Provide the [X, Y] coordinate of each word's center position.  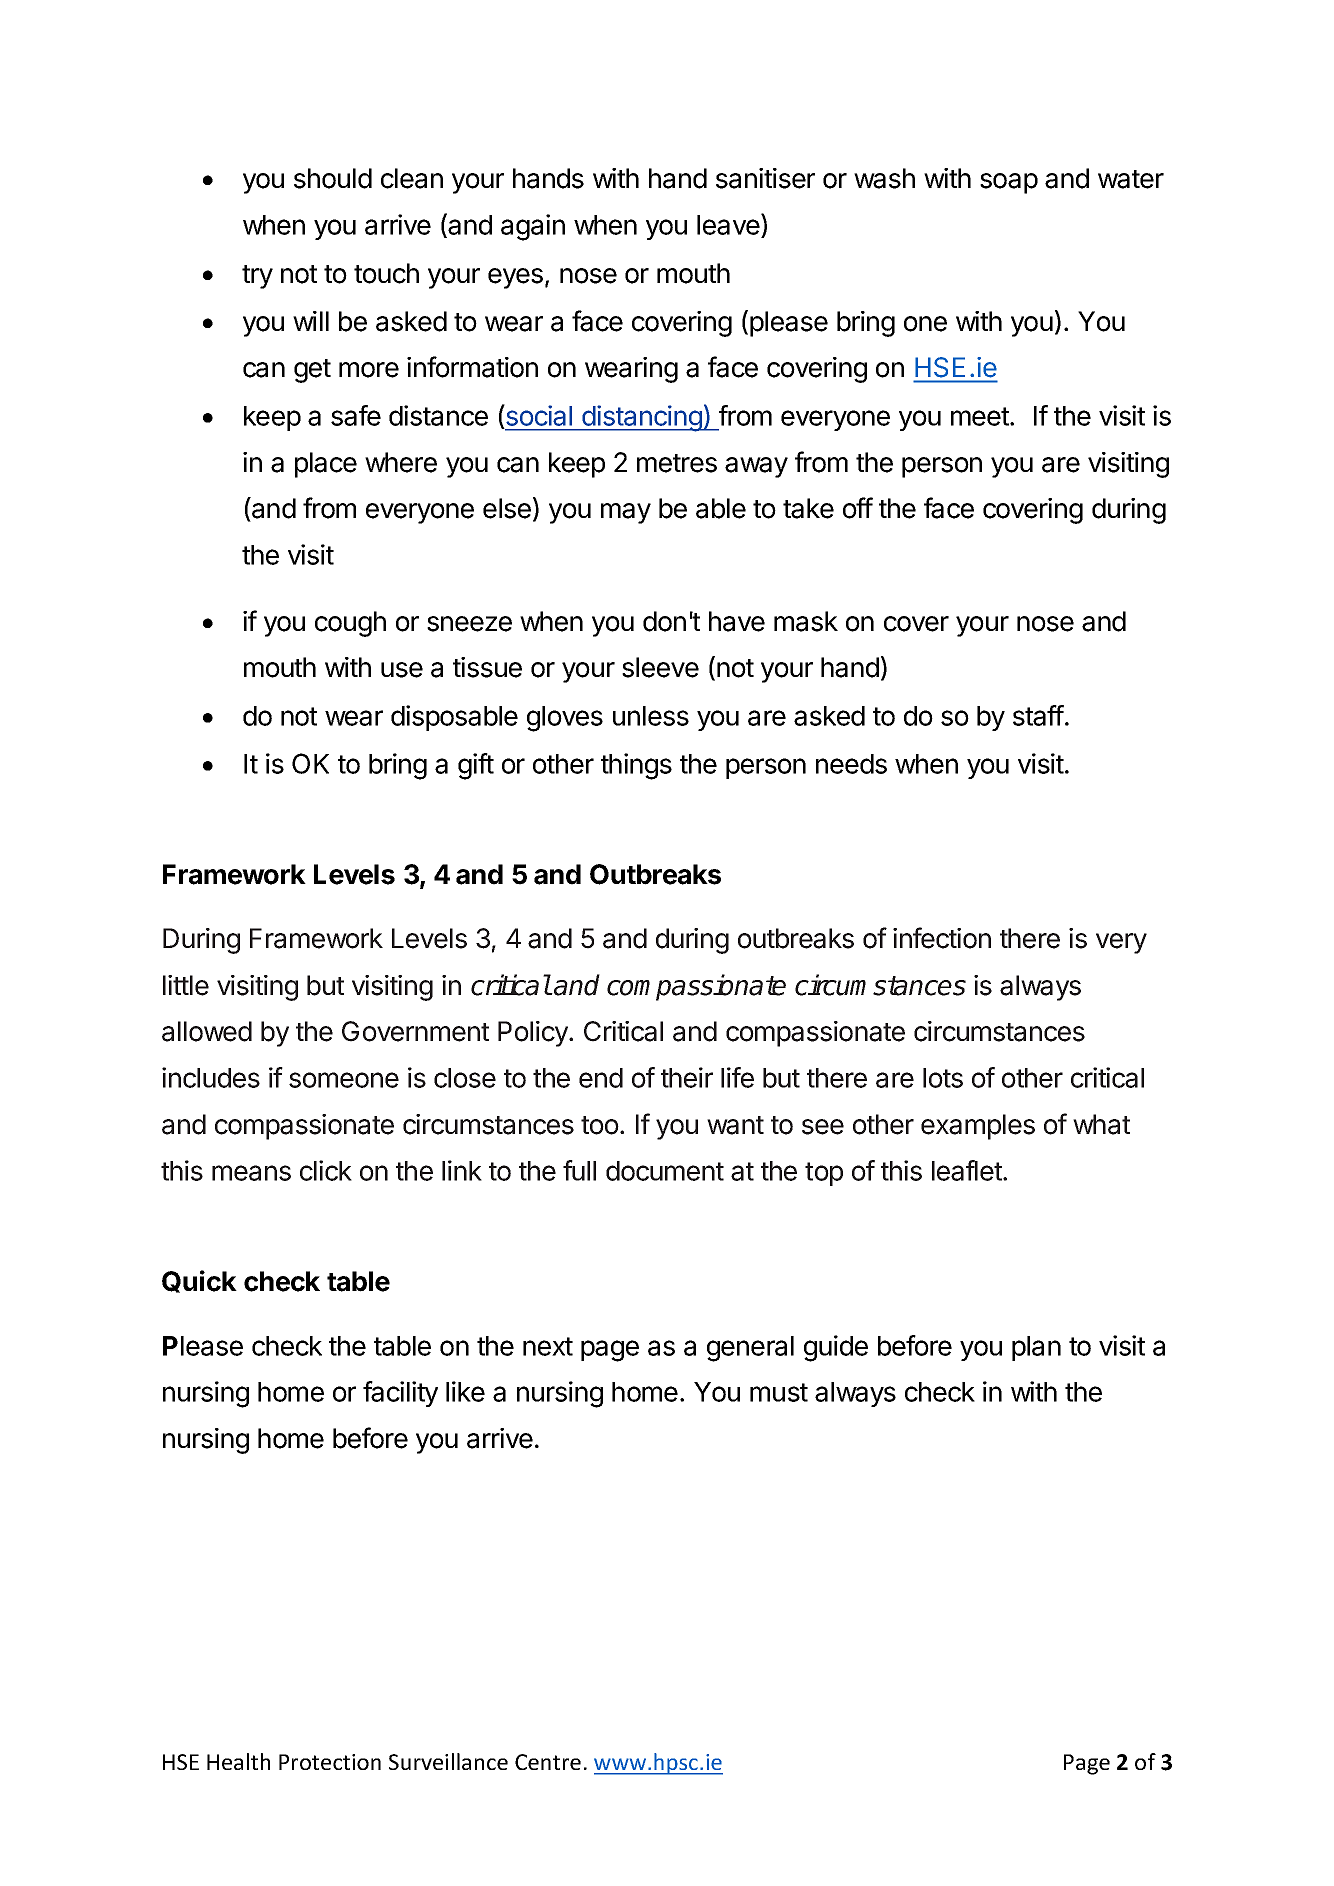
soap [1009, 183]
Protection [330, 1762]
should [333, 178]
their [687, 1077]
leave [729, 225]
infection [942, 938]
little [186, 985]
